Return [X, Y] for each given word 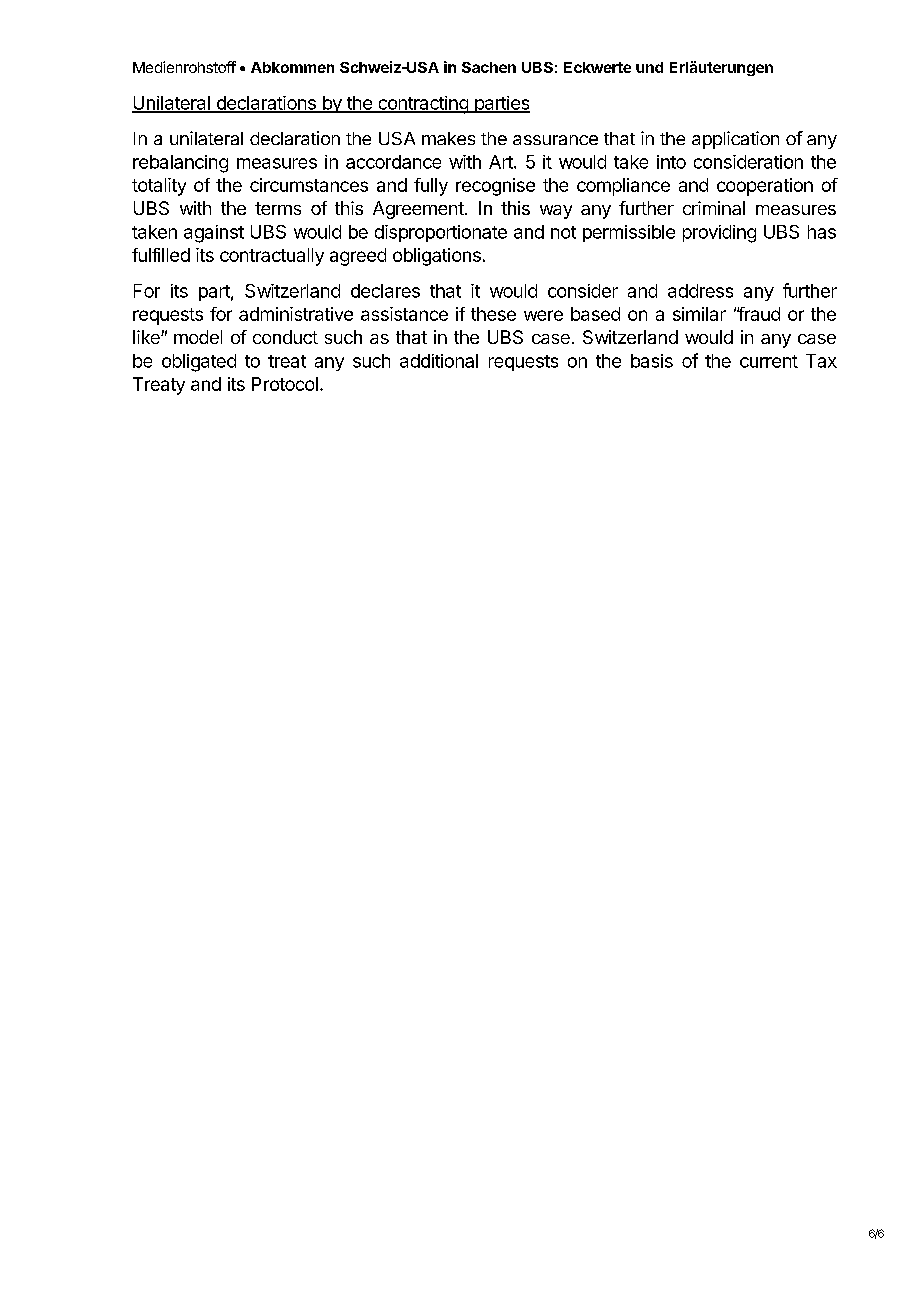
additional [439, 361]
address [700, 291]
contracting [423, 105]
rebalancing [180, 164]
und [649, 67]
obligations [437, 257]
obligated [199, 363]
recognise [495, 187]
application [735, 140]
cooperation [765, 187]
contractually [272, 257]
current [769, 361]
